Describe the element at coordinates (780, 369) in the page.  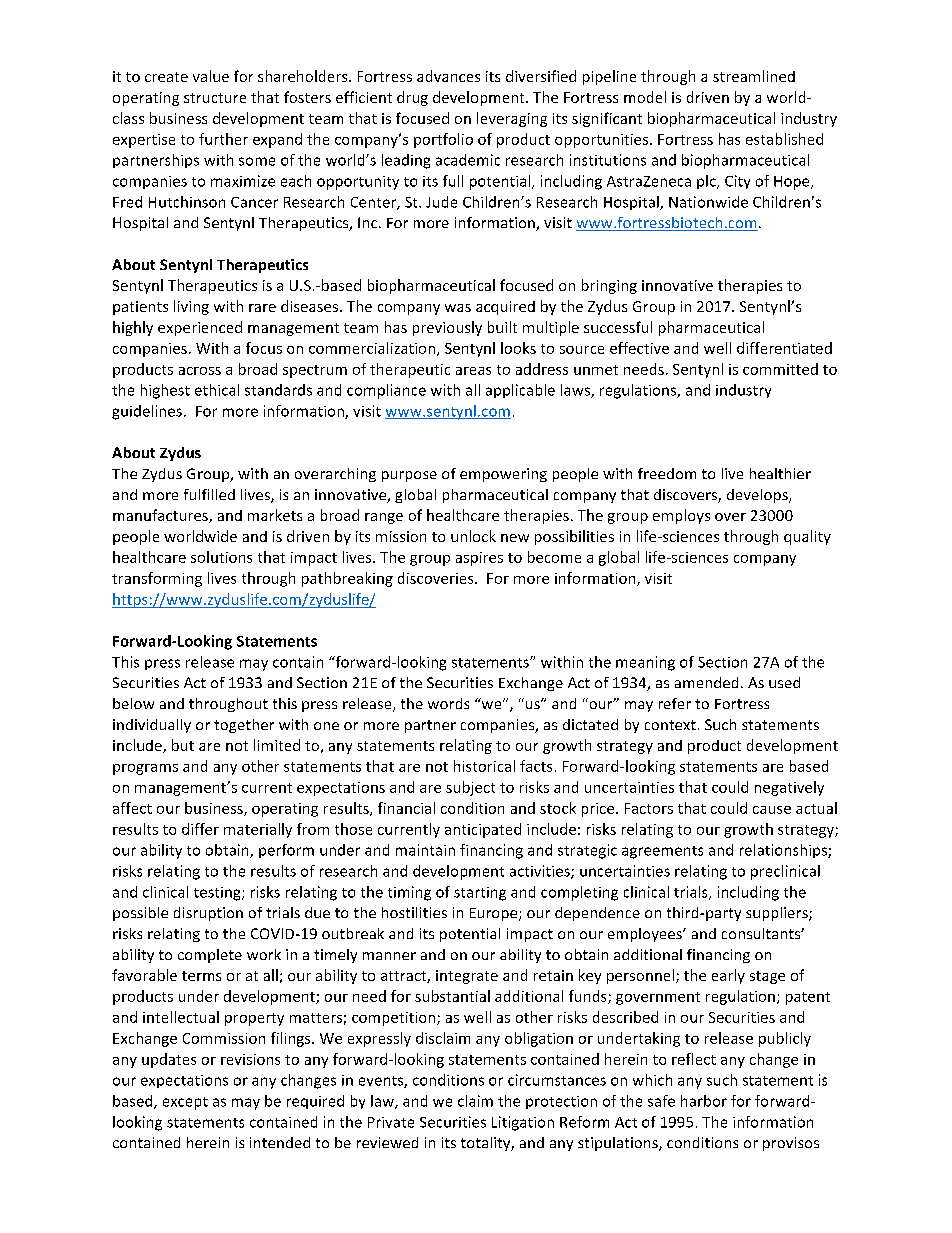
I see `committed` at that location.
